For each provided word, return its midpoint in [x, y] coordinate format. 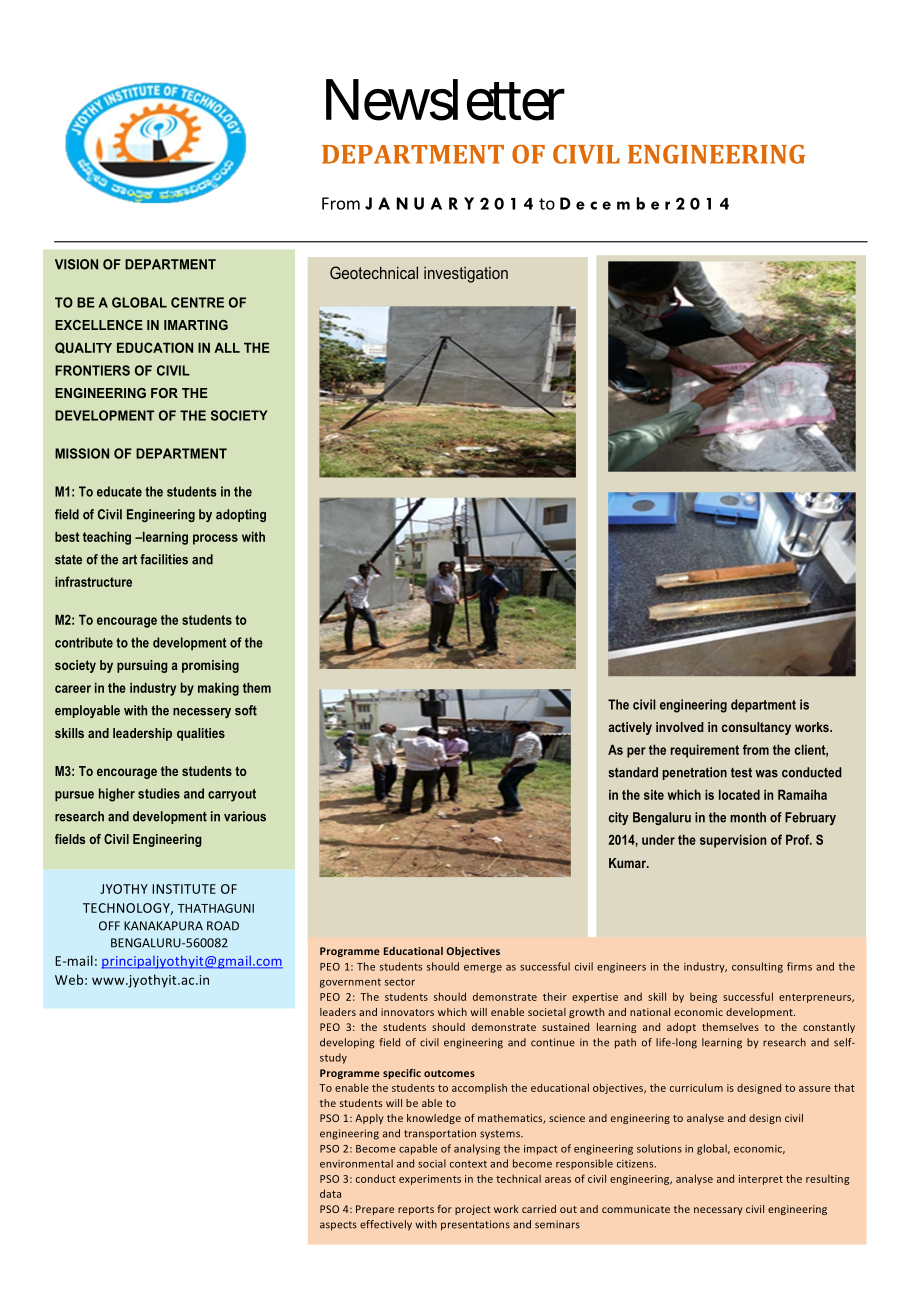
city [619, 818]
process [215, 539]
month [748, 817]
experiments [430, 1180]
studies [159, 793]
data [330, 1193]
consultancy [756, 728]
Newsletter [445, 100]
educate [119, 491]
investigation [466, 275]
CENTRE [197, 302]
